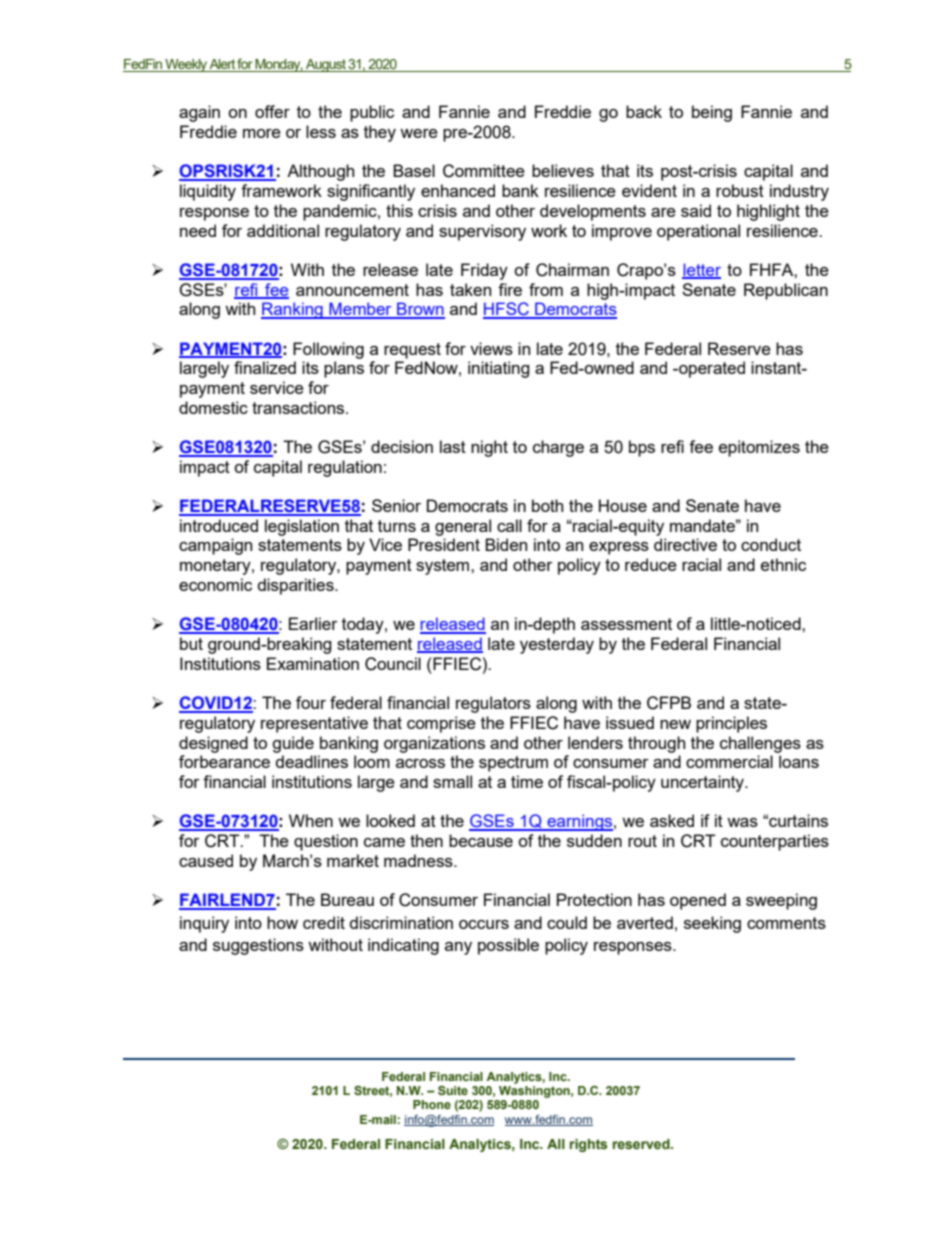 Image resolution: width=952 pixels, height=1233 pixels. I want to click on Committee, so click(484, 171).
